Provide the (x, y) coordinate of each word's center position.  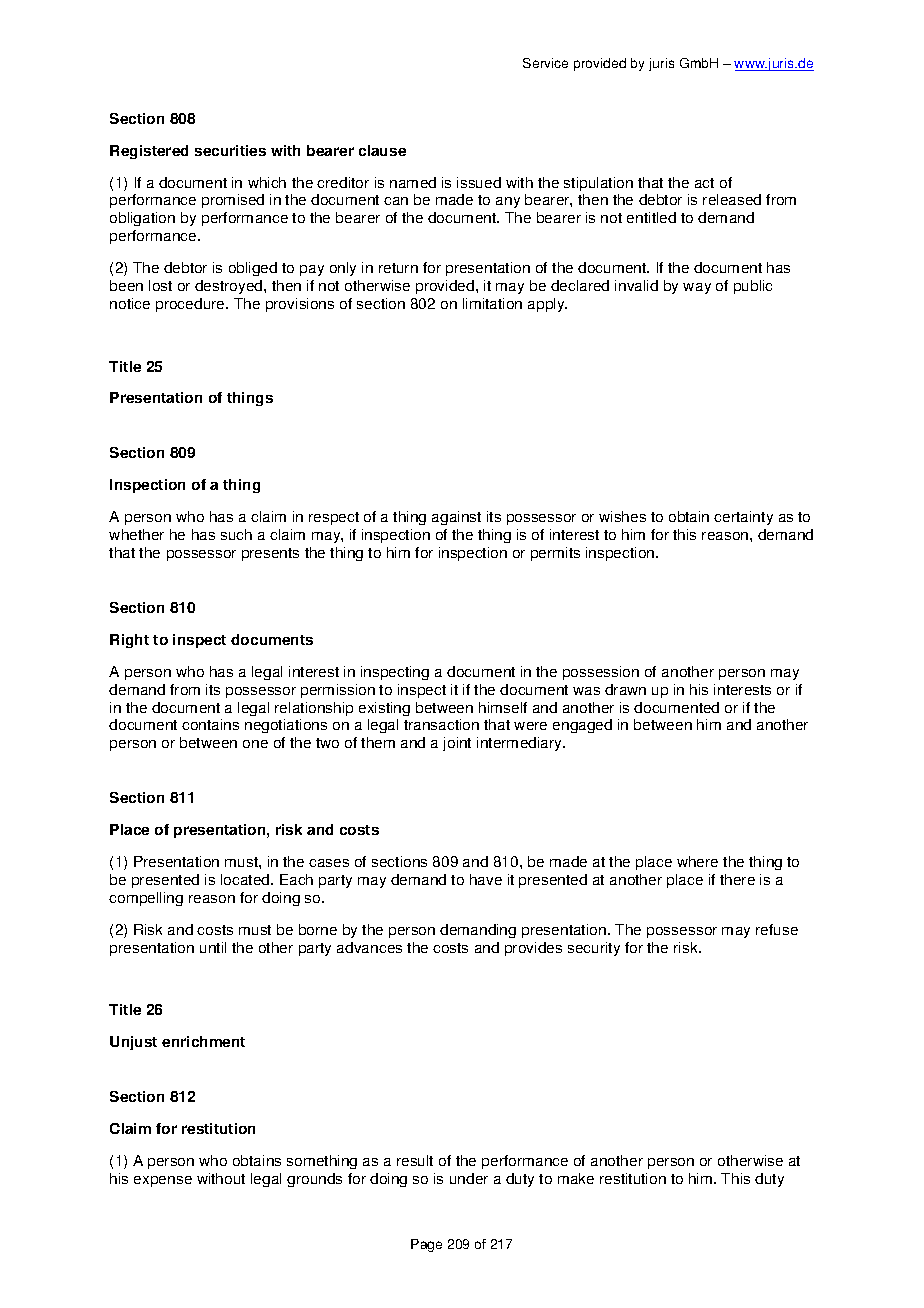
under (469, 1178)
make (576, 1178)
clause (382, 150)
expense (163, 1181)
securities (230, 150)
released (732, 199)
